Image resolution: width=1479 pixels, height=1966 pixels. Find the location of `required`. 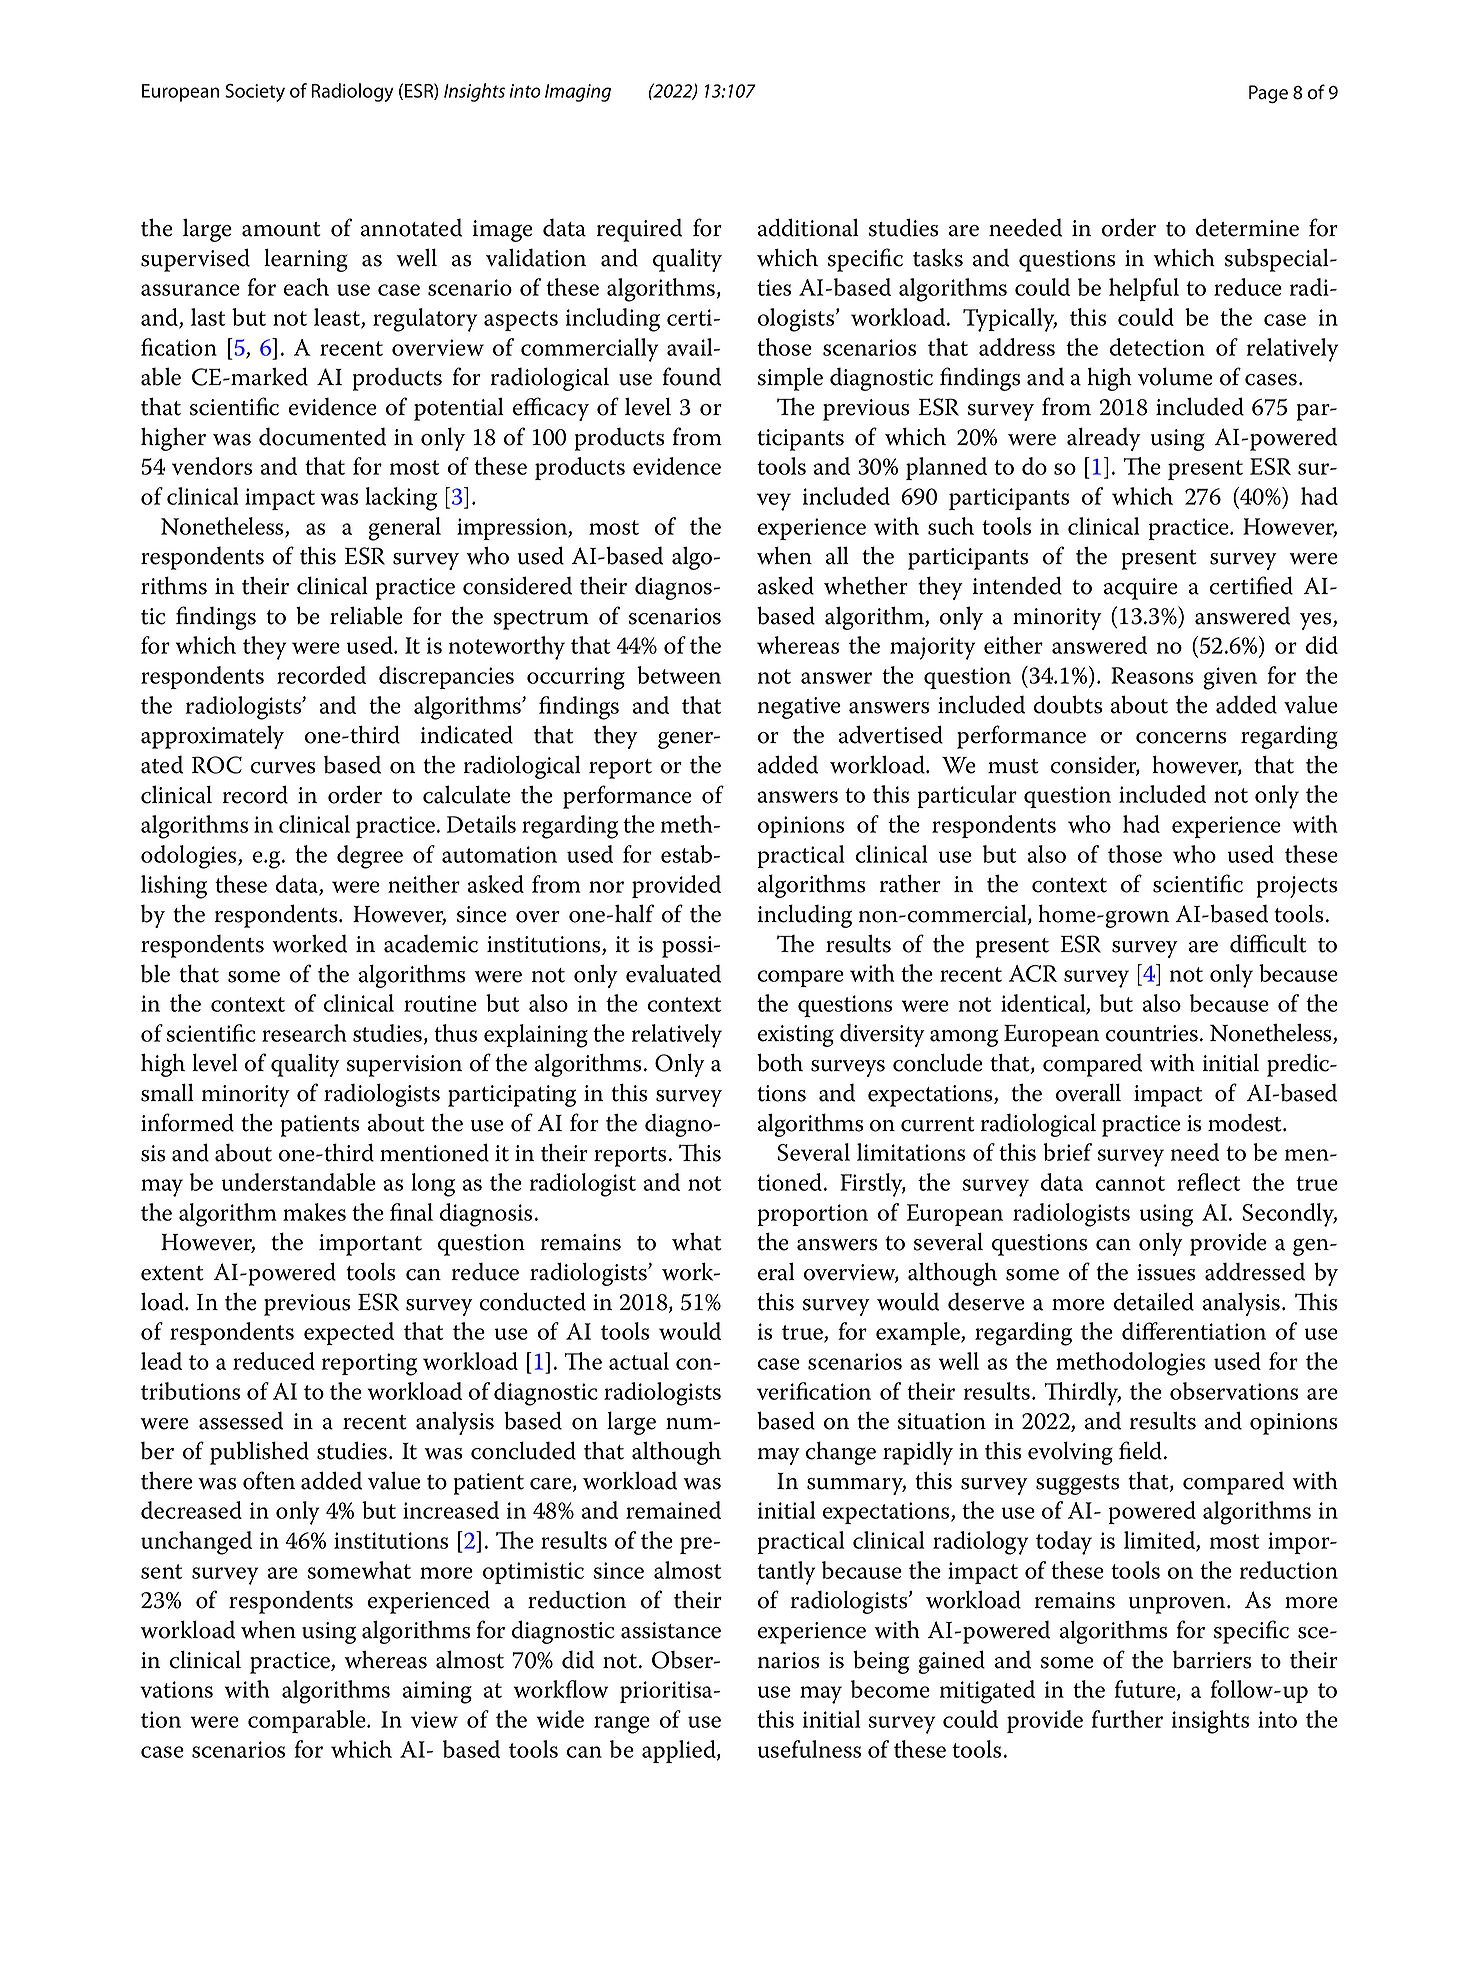

required is located at coordinates (639, 230).
